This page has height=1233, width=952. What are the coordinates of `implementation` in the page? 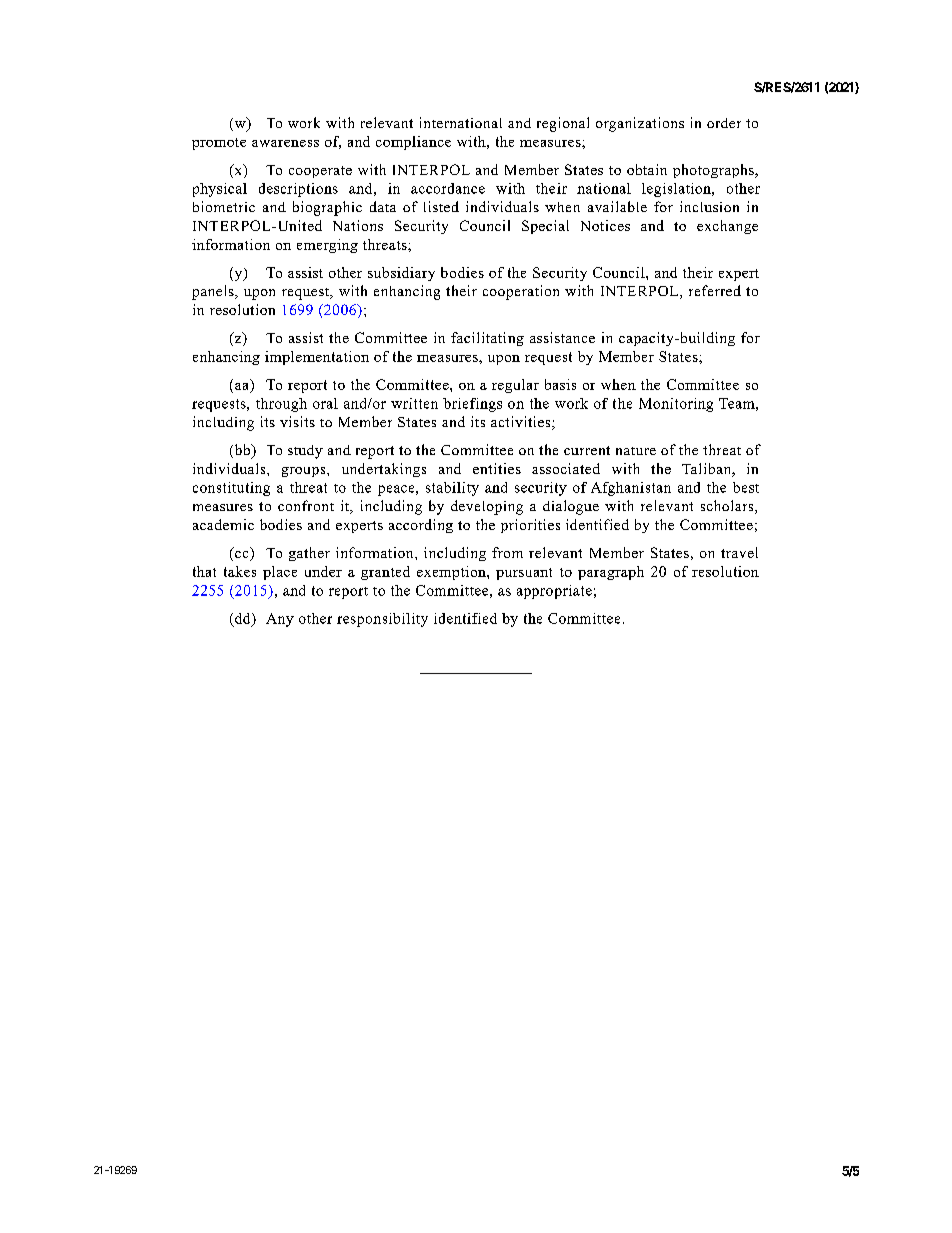 It's located at (317, 358).
